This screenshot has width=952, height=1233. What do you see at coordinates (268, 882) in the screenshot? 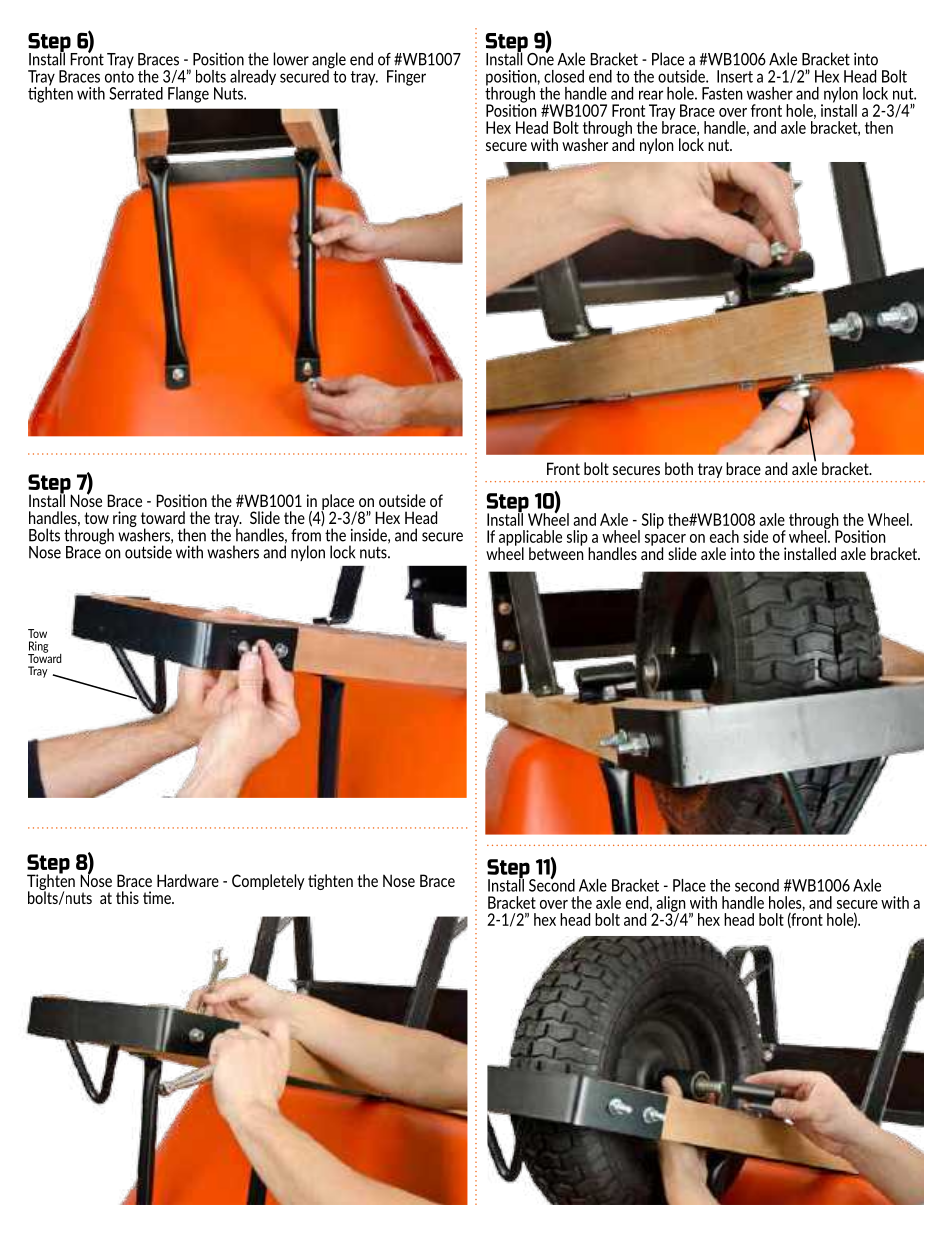
I see `Completely` at bounding box center [268, 882].
